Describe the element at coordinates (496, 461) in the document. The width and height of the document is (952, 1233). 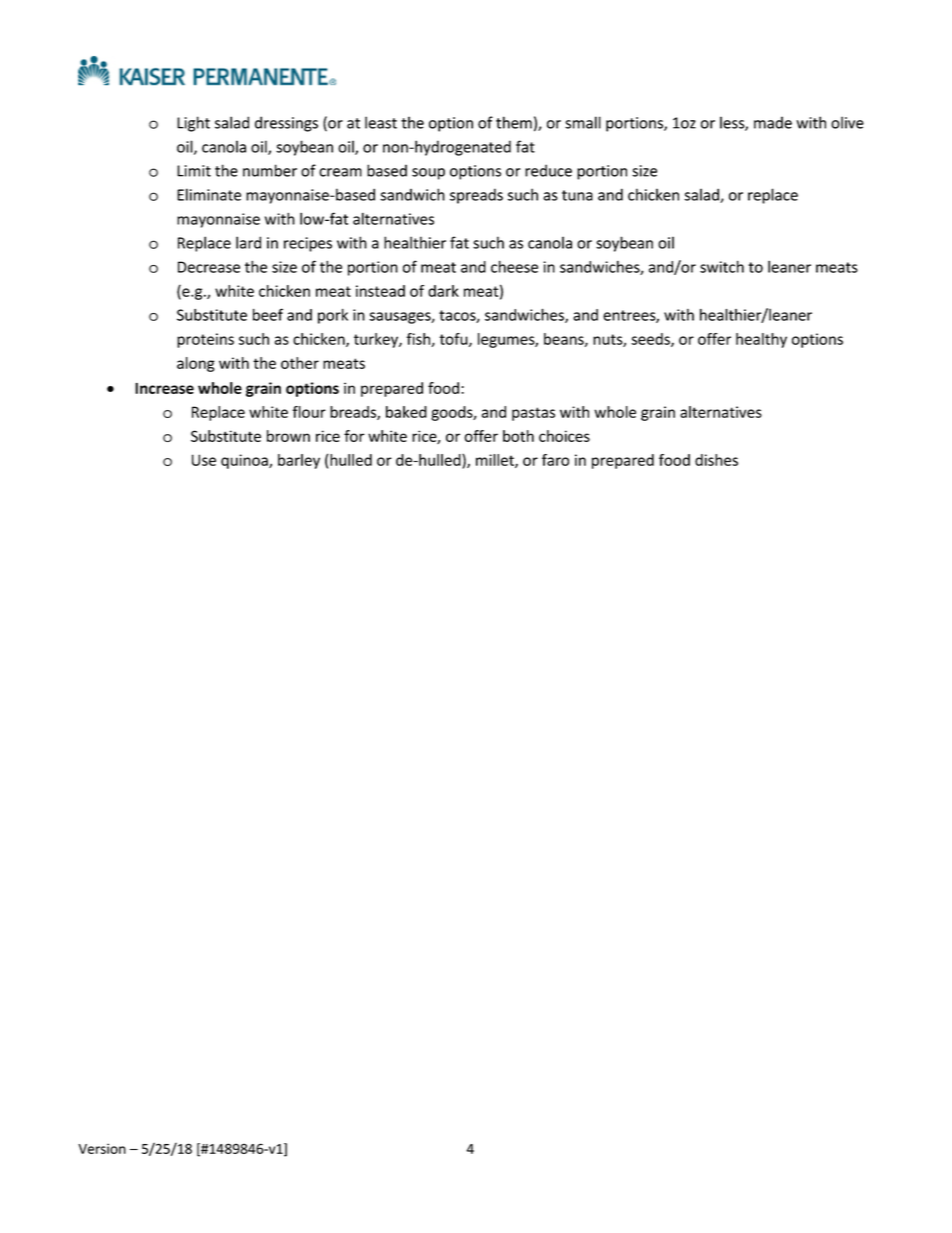
I see `millet` at that location.
